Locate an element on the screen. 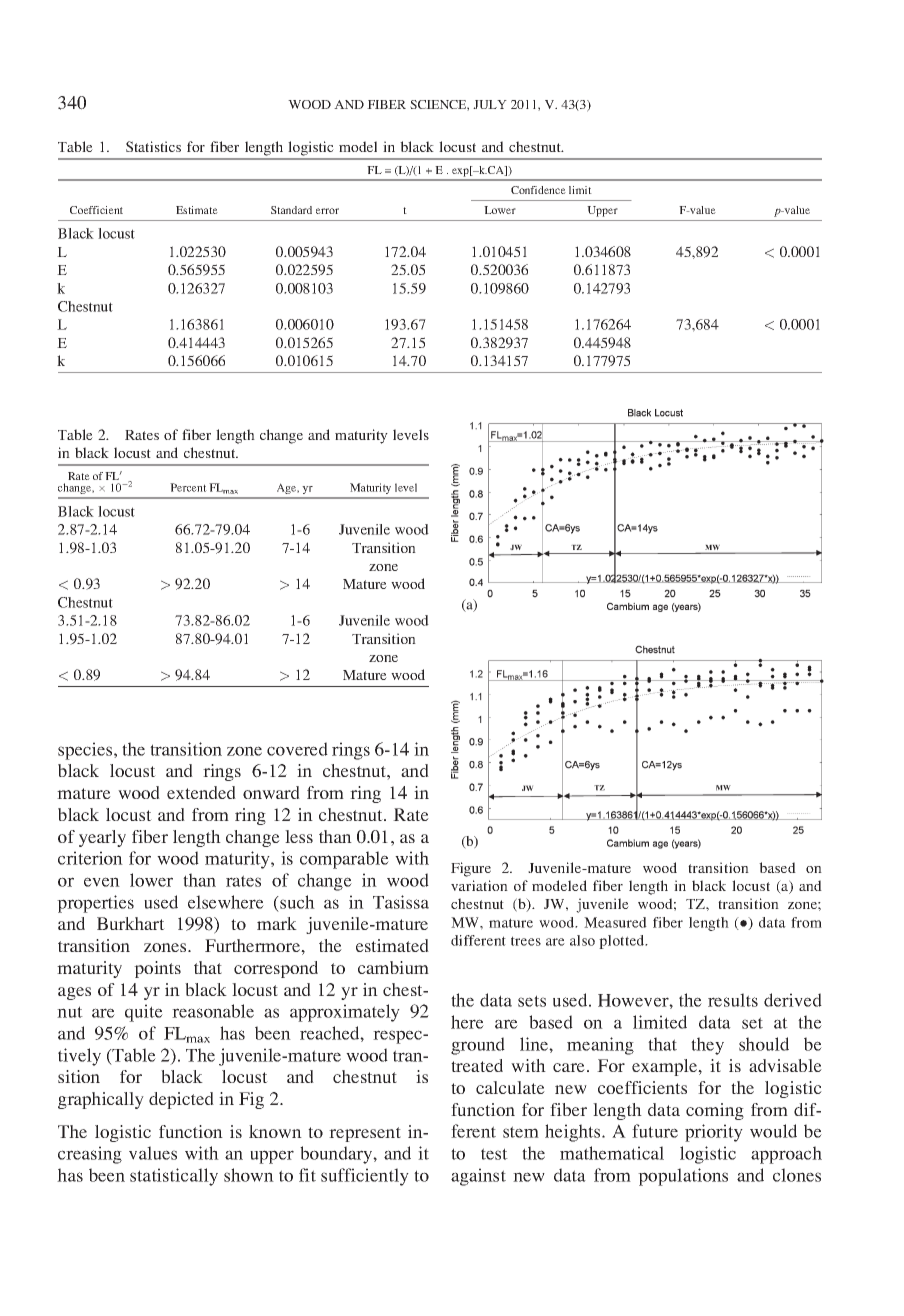  Percent is located at coordinates (188, 487).
